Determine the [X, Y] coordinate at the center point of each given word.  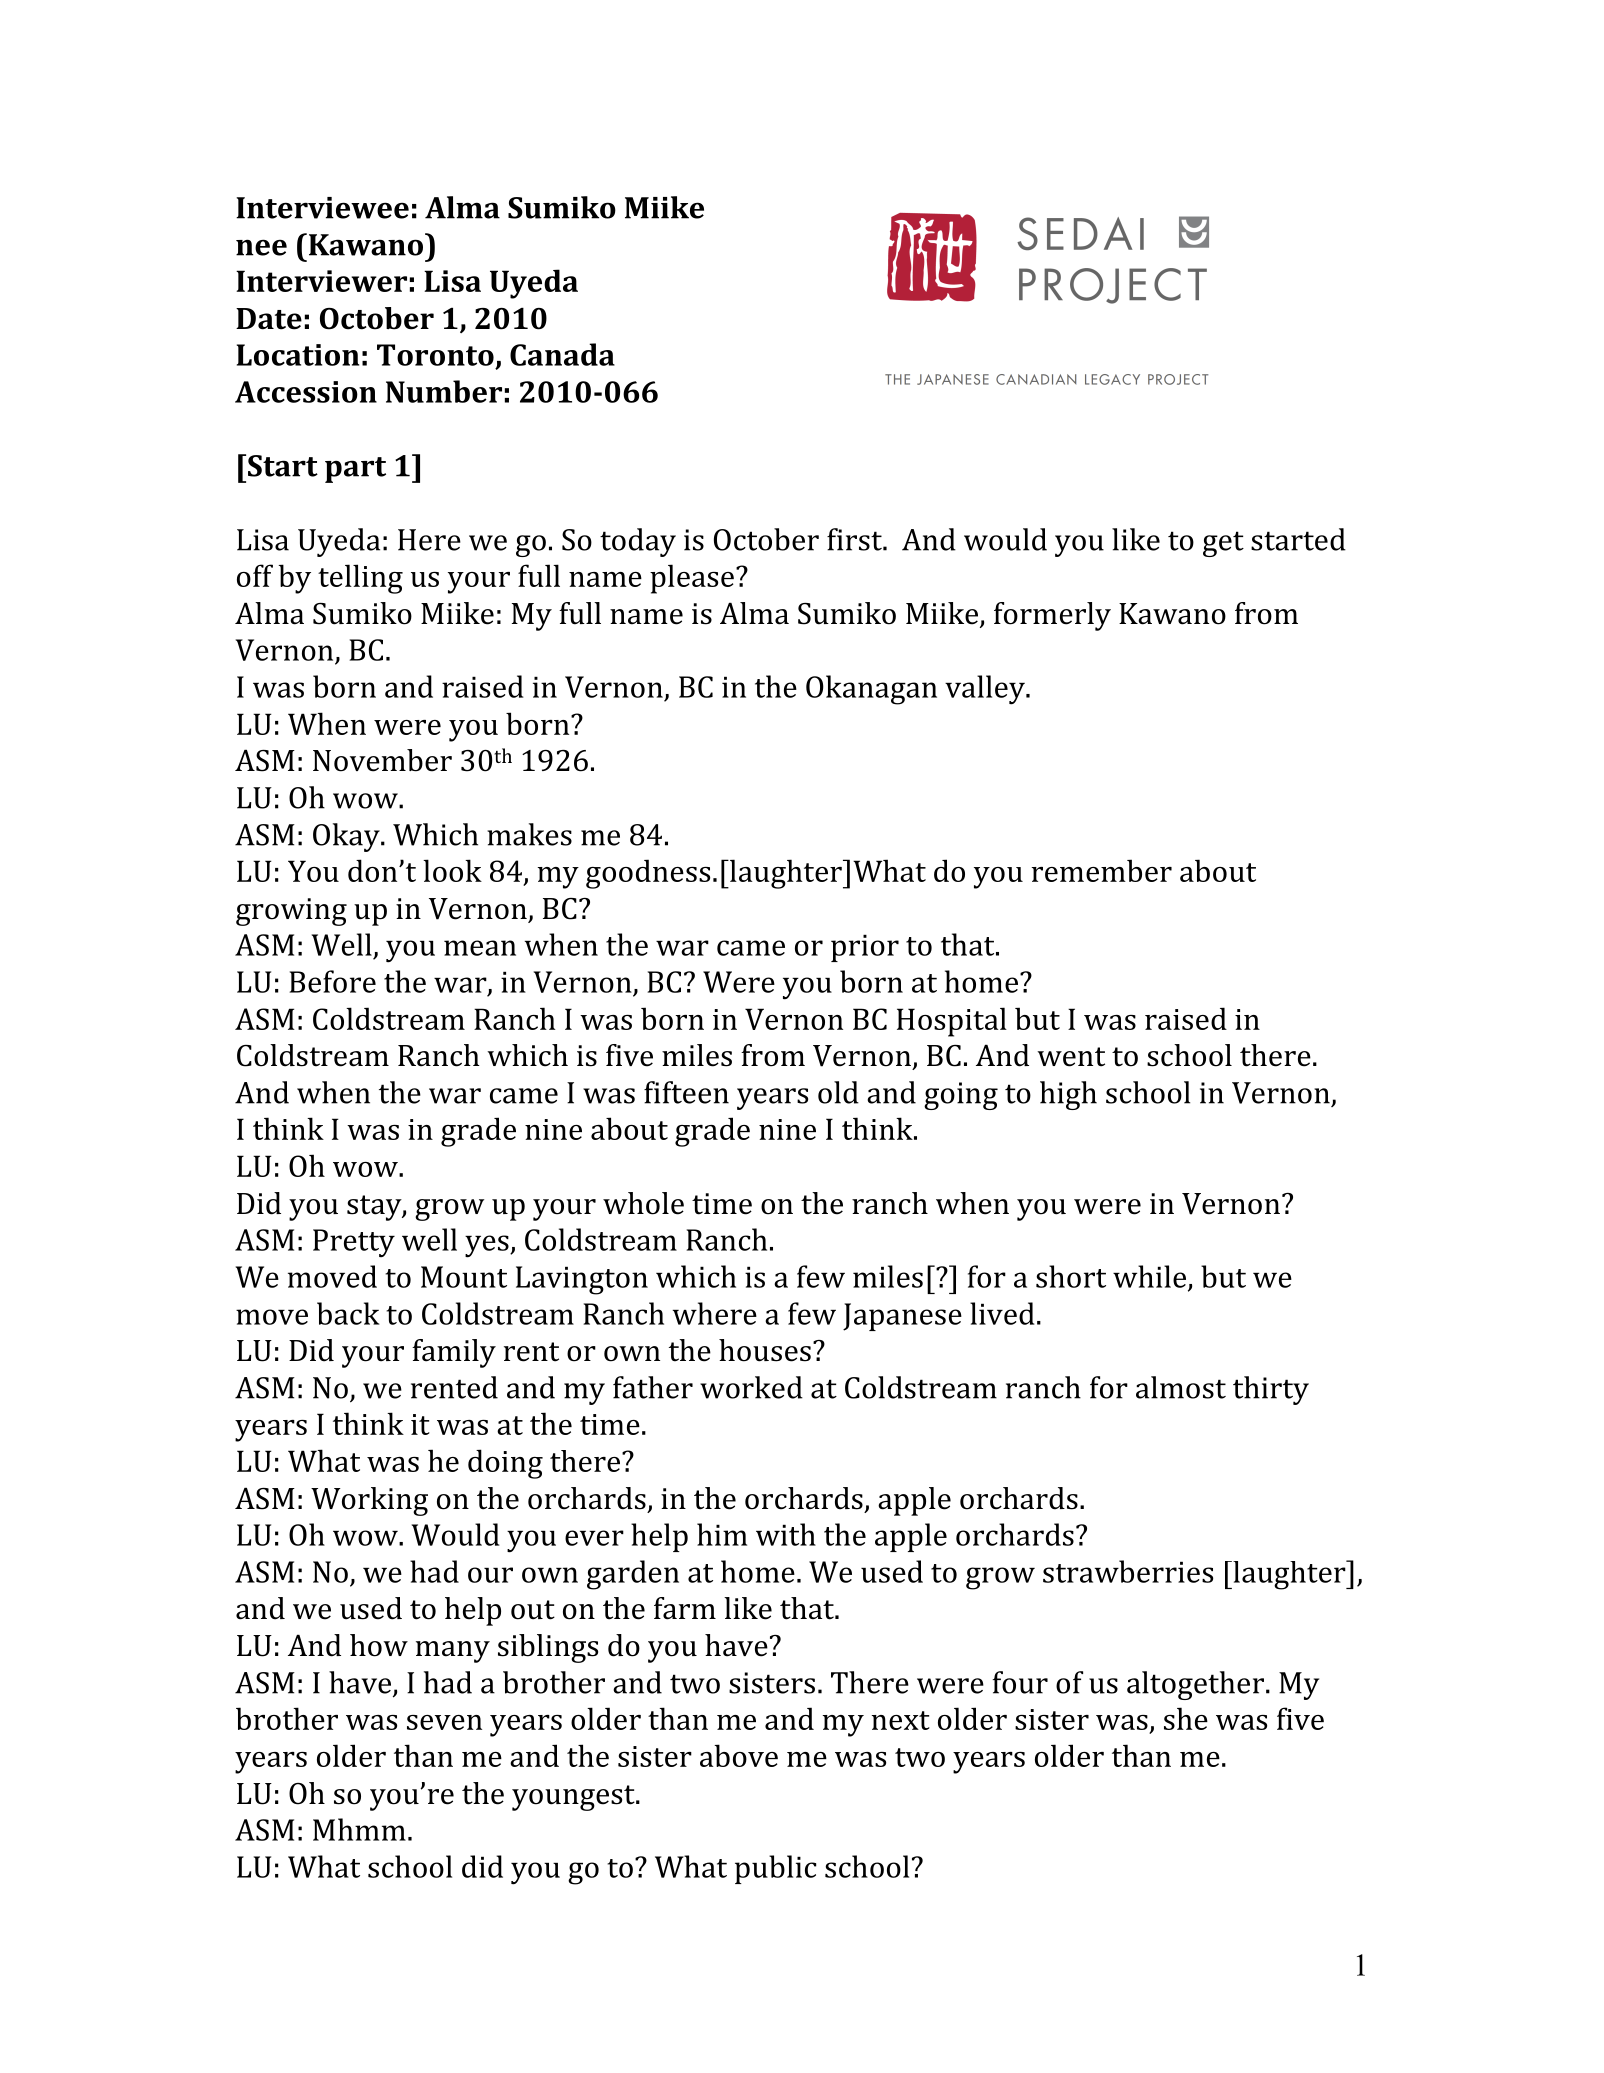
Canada [562, 354]
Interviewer [321, 281]
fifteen [686, 1092]
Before [332, 981]
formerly [1052, 616]
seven [444, 1722]
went [1071, 1057]
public [775, 1869]
